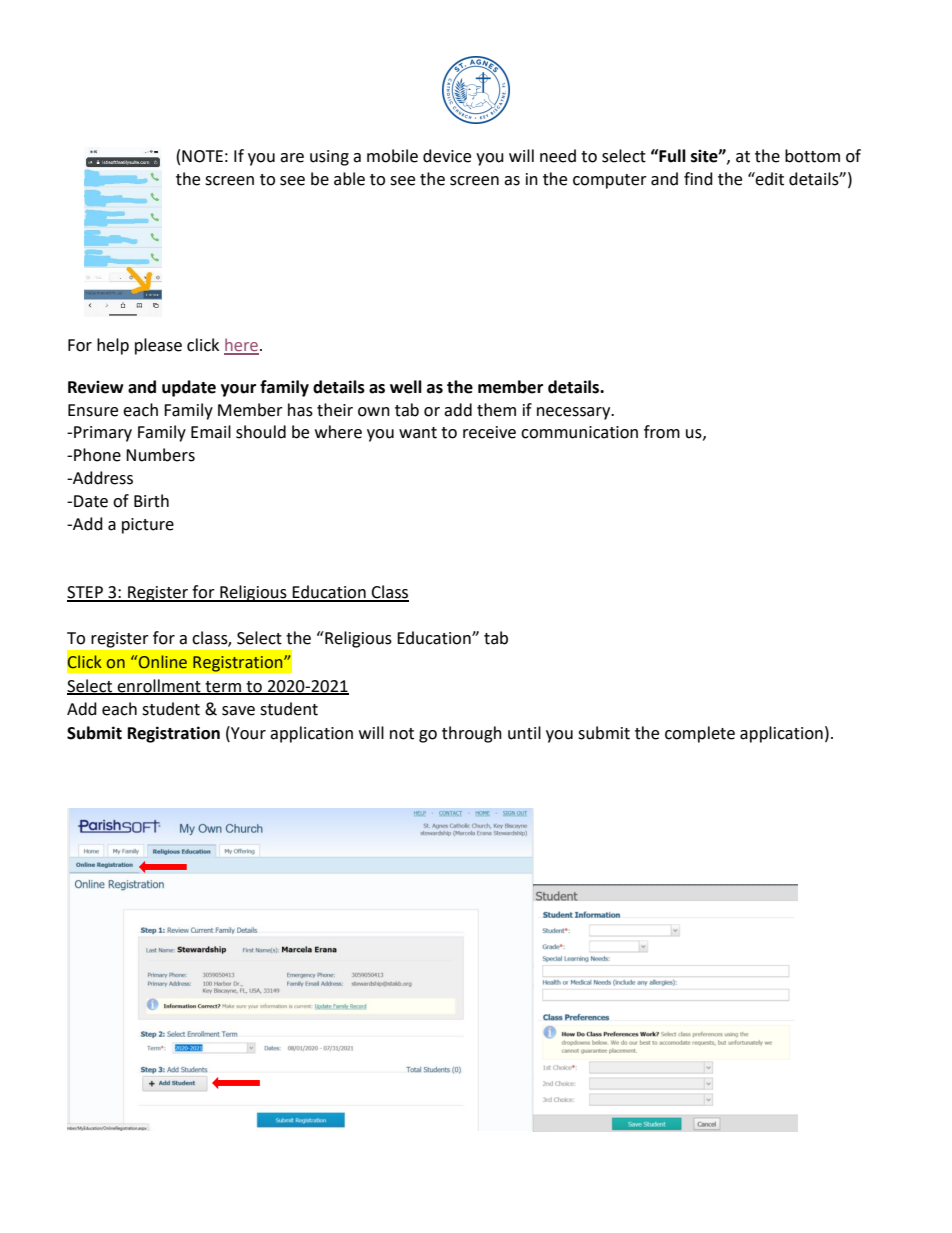  What do you see at coordinates (202, 156) in the screenshot?
I see `NOTE` at bounding box center [202, 156].
